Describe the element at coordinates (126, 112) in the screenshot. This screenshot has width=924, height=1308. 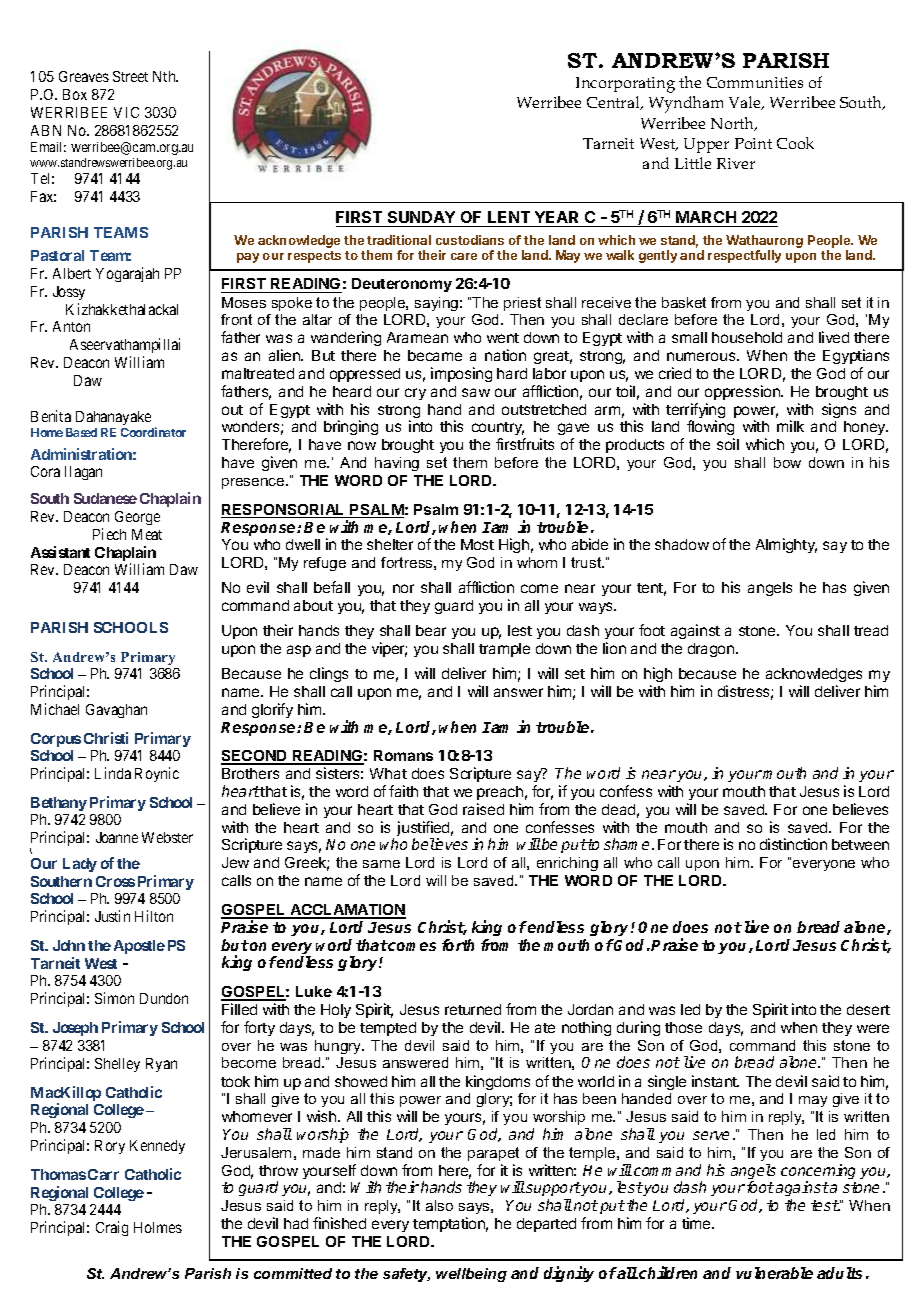
I see `VIC` at that location.
